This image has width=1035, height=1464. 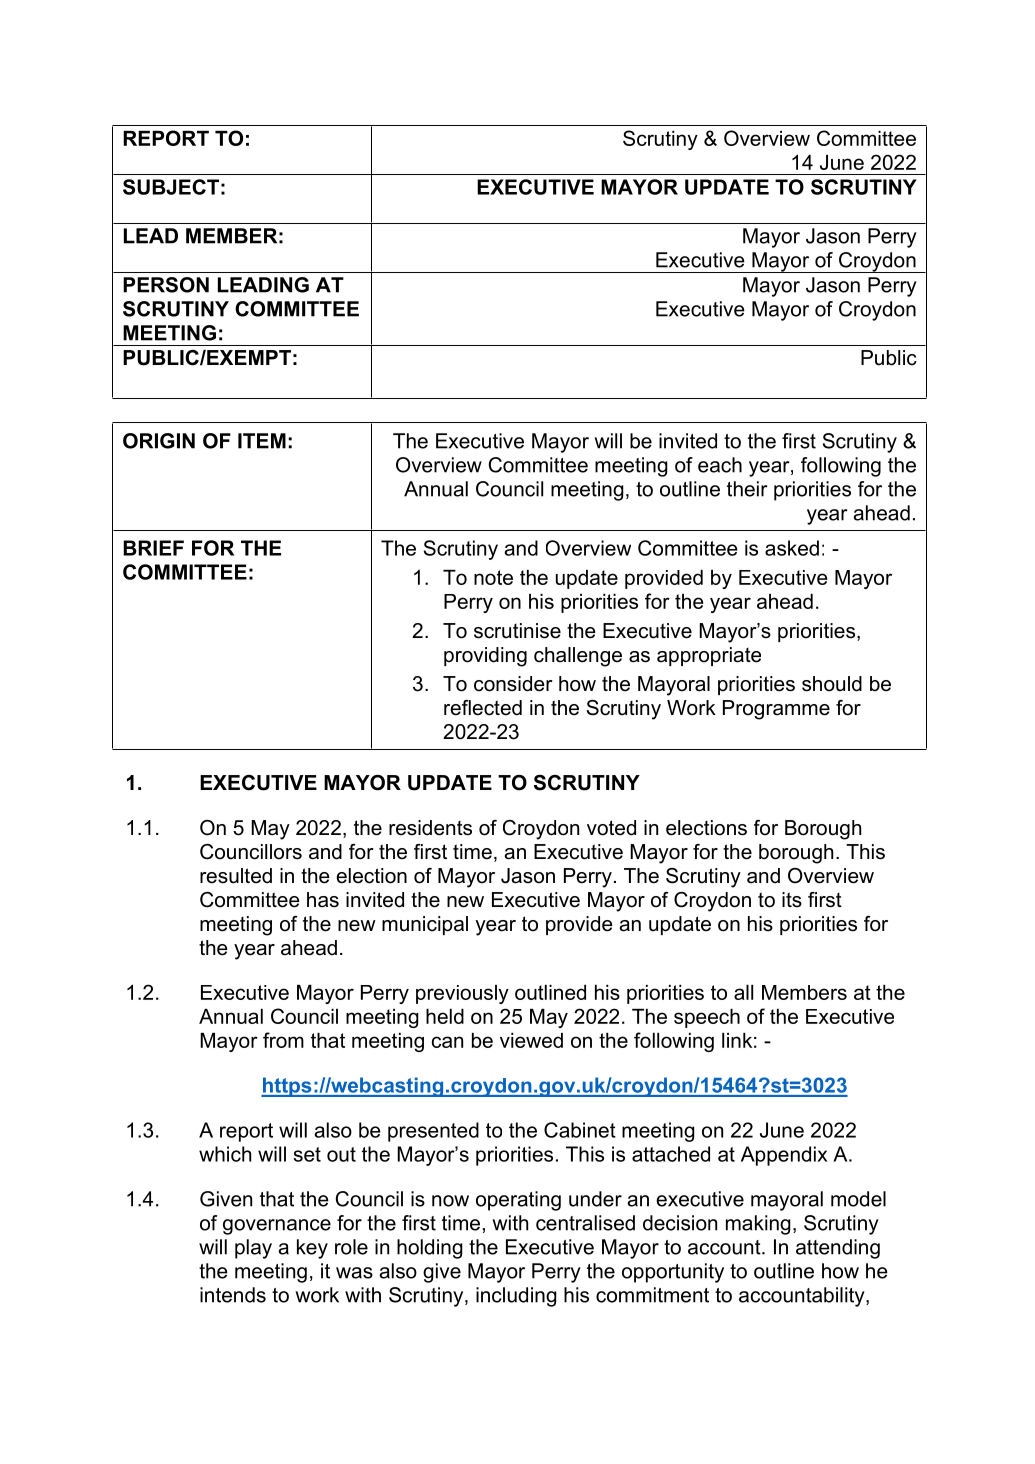 What do you see at coordinates (720, 465) in the image?
I see `each` at bounding box center [720, 465].
